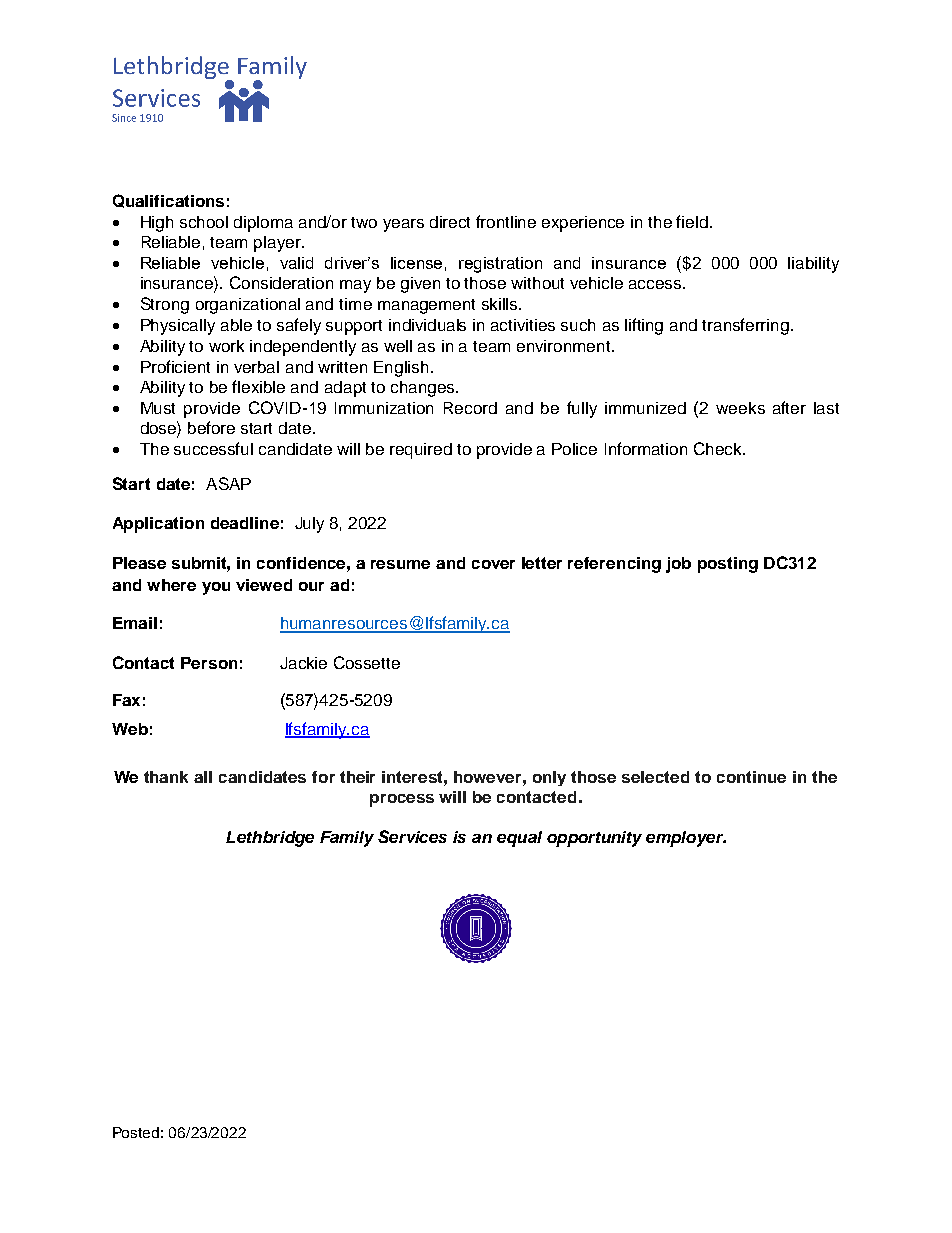  Describe the element at coordinates (728, 565) in the document. I see `posting` at that location.
